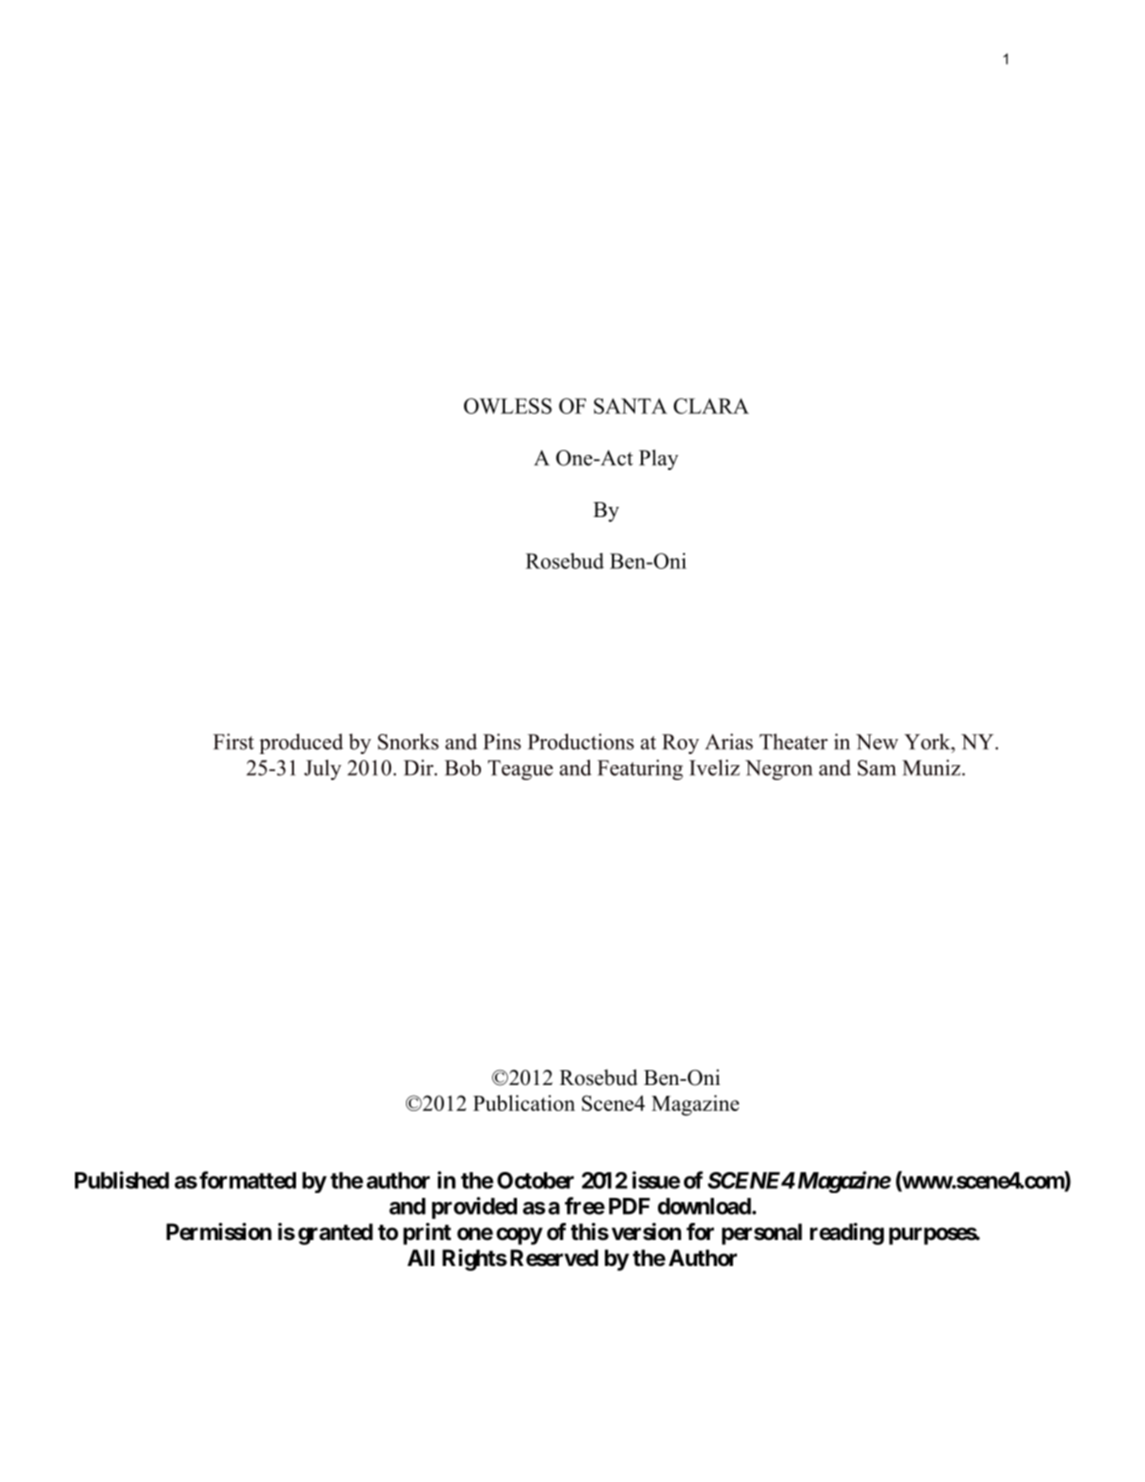  What do you see at coordinates (502, 741) in the page?
I see `Pins` at bounding box center [502, 741].
